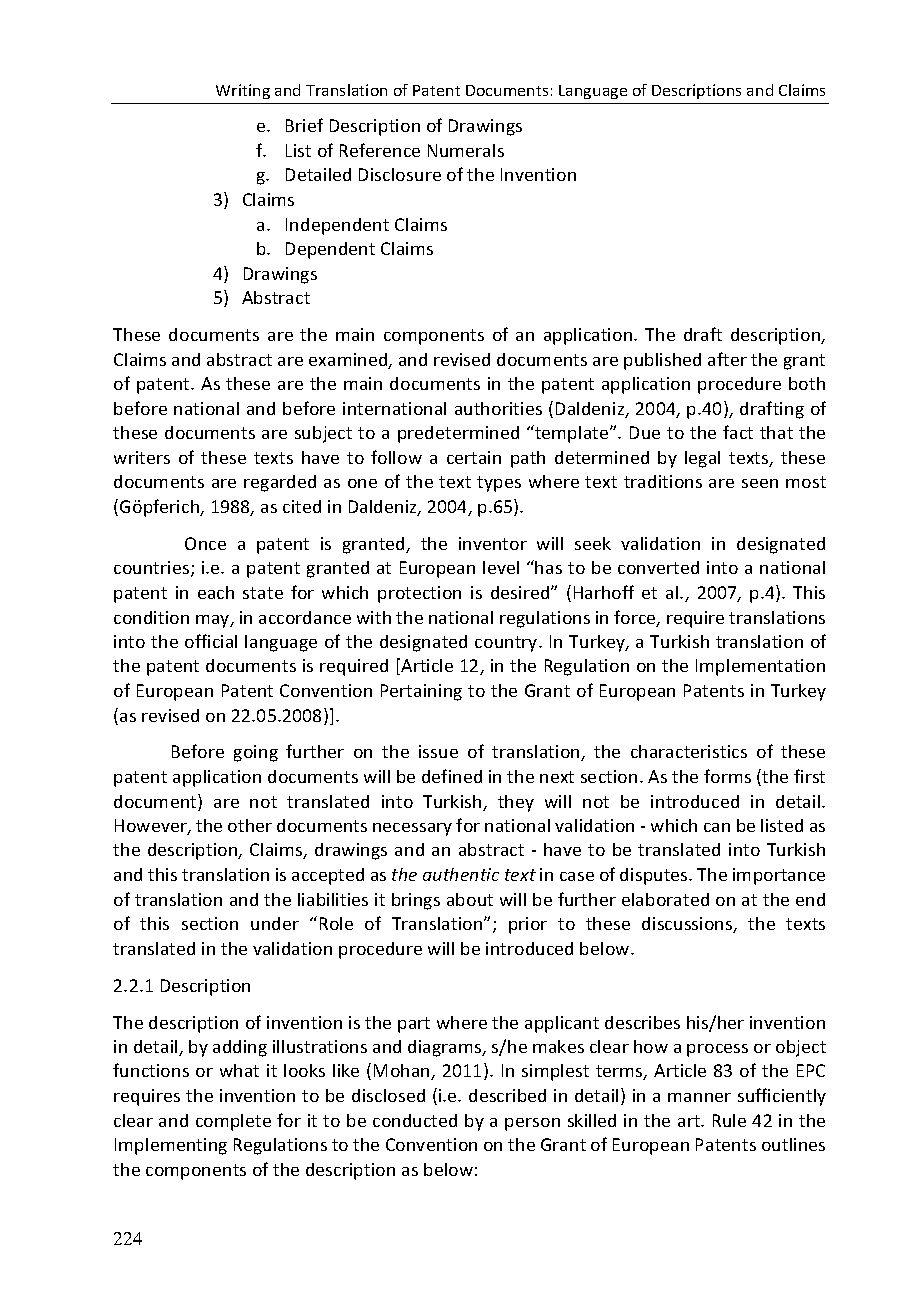 This screenshot has height=1307, width=924. I want to click on Rule, so click(729, 1120).
